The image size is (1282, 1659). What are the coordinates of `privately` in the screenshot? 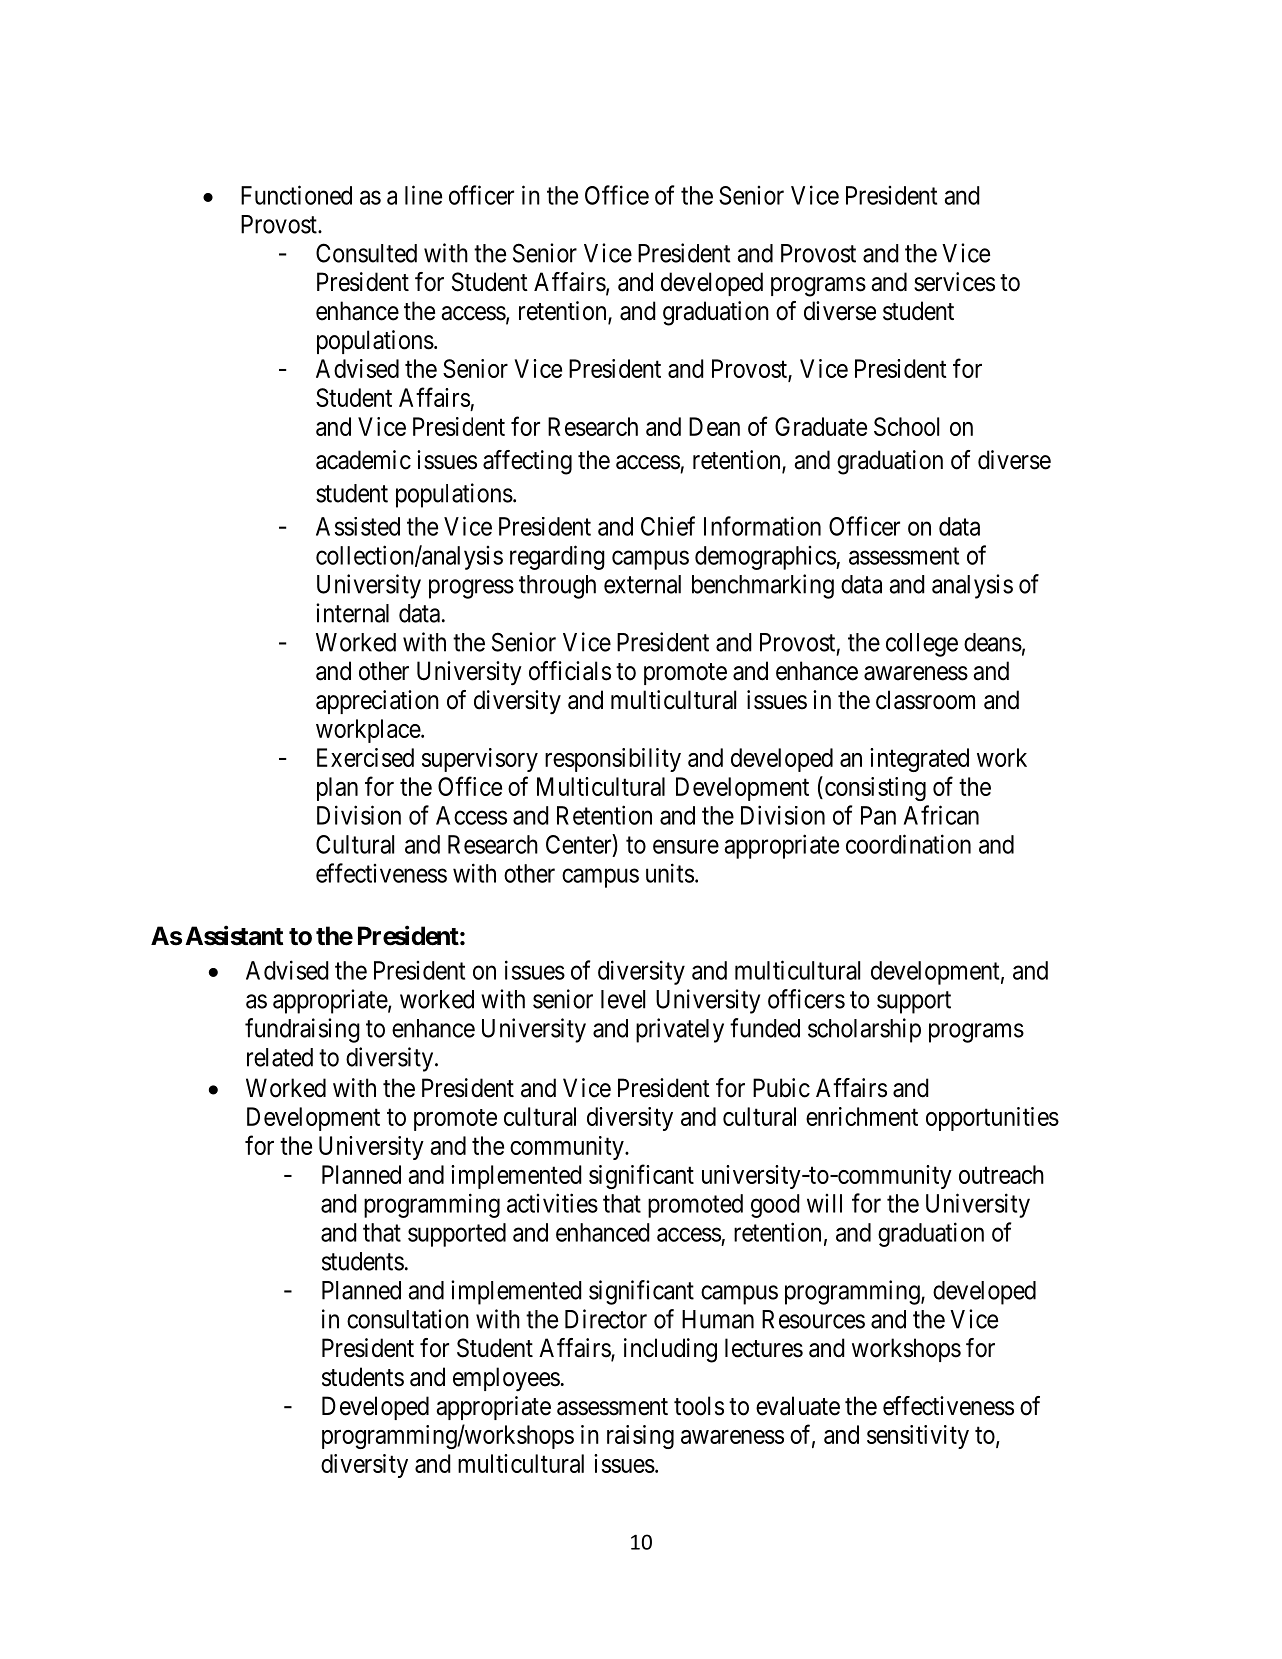 It's located at (680, 1030).
